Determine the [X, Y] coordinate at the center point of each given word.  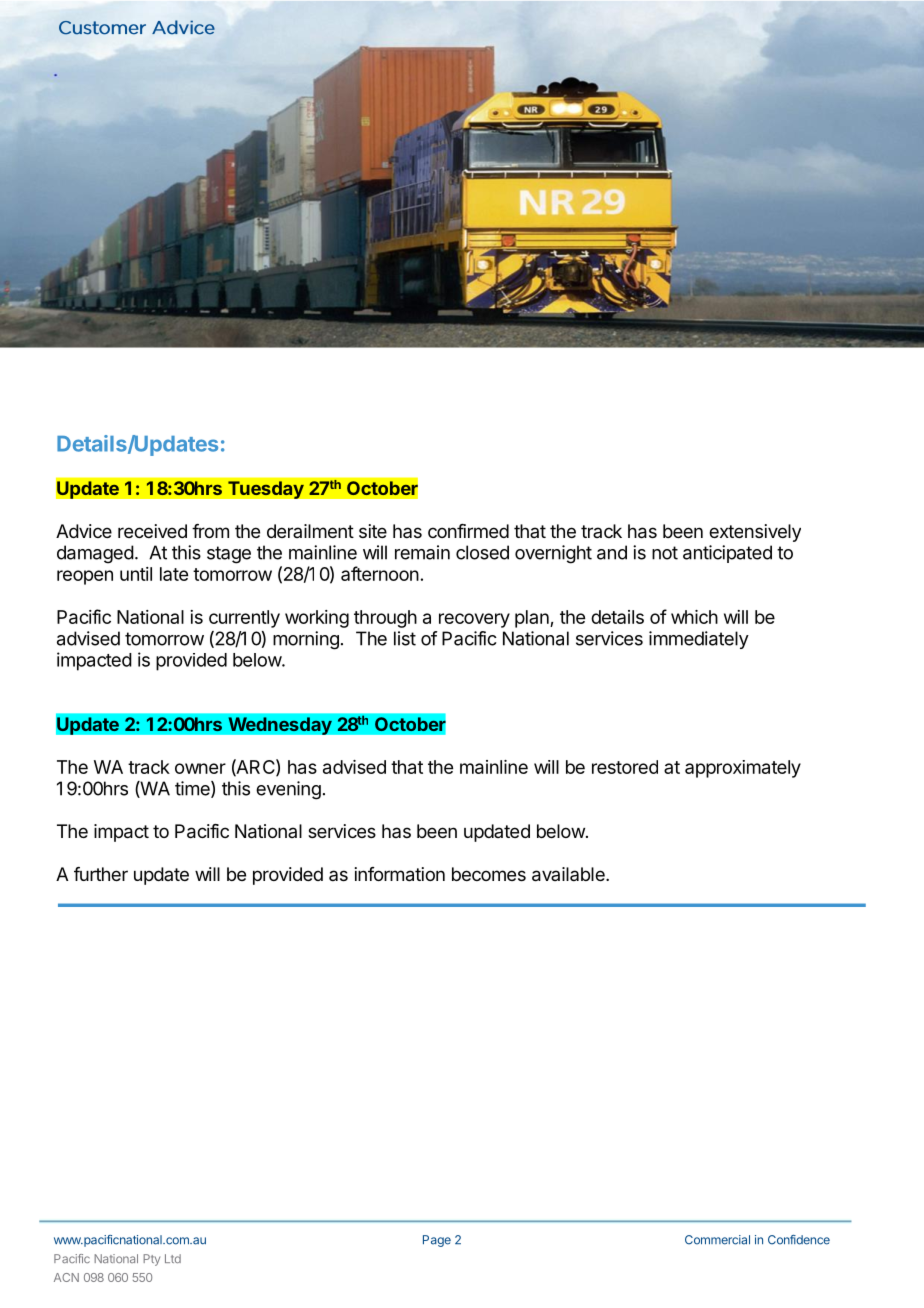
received [152, 531]
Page [437, 1241]
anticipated [727, 554]
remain [422, 552]
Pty [151, 1260]
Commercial [717, 1240]
